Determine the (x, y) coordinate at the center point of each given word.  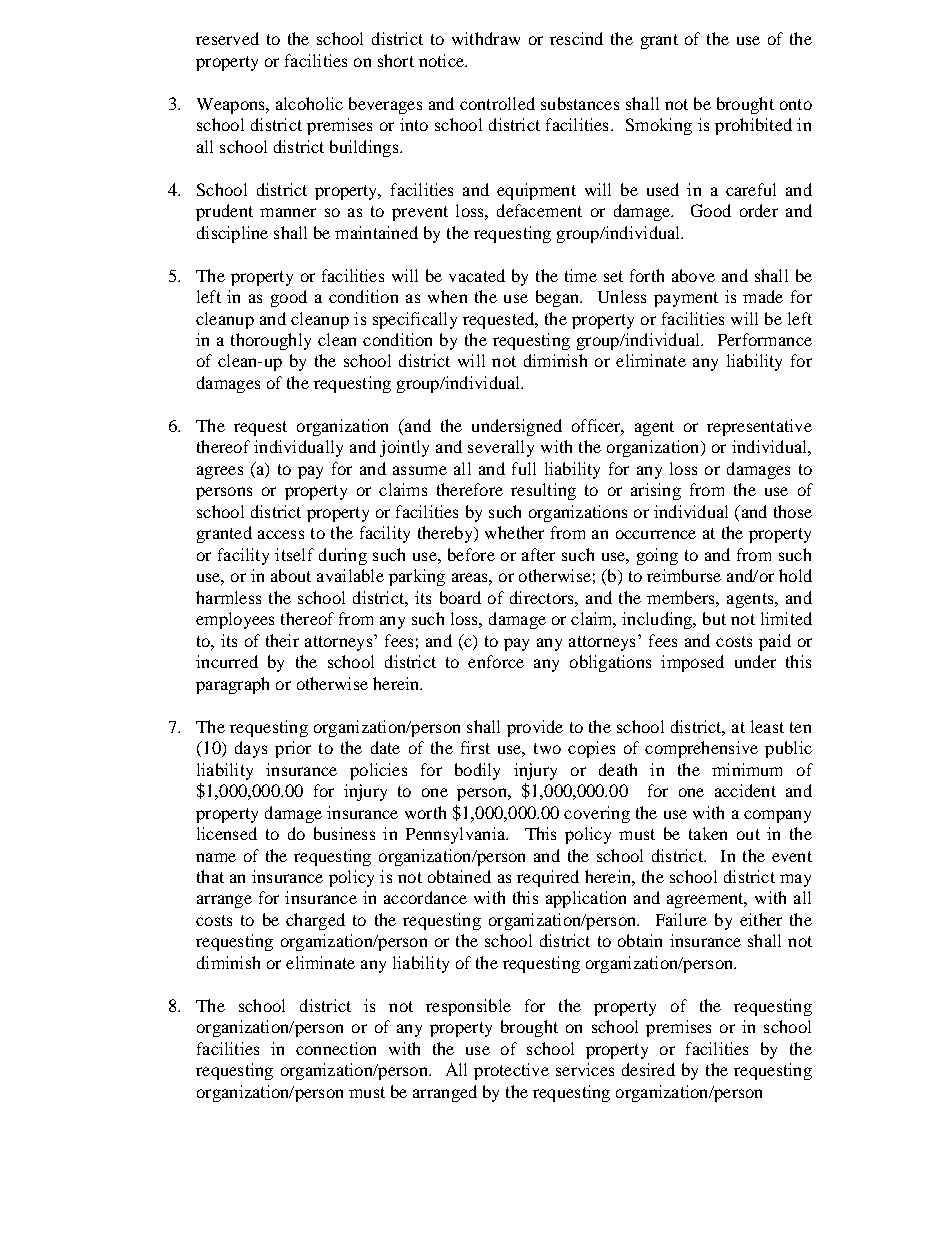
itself (294, 554)
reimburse (684, 575)
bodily (477, 771)
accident (745, 790)
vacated (477, 275)
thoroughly (271, 341)
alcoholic (309, 103)
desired (648, 1069)
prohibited (753, 126)
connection (336, 1048)
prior (293, 749)
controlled (497, 103)
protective (511, 1071)
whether (514, 532)
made (763, 296)
